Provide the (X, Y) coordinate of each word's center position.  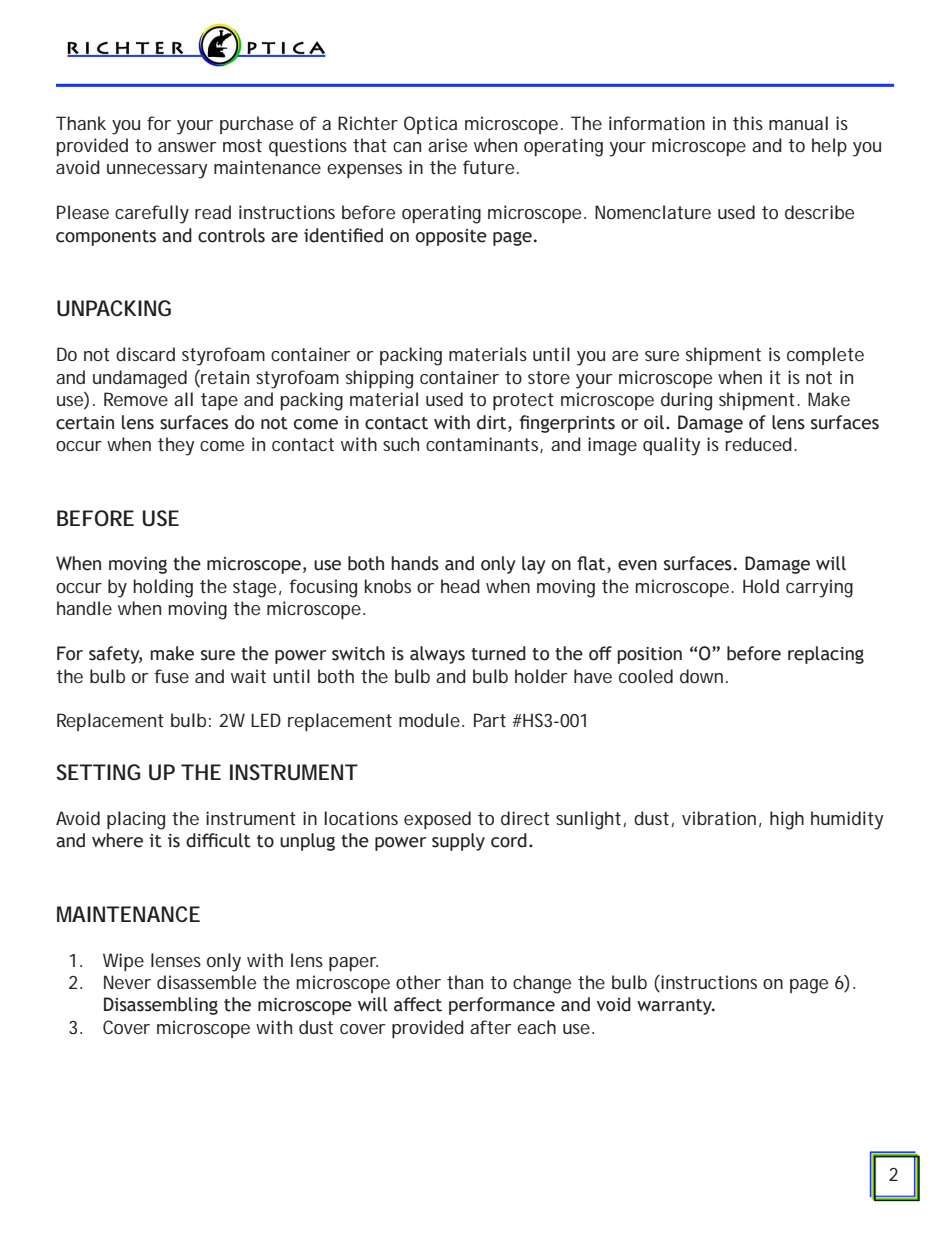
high (787, 820)
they (176, 446)
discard (145, 354)
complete (825, 356)
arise (447, 145)
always (437, 655)
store (549, 377)
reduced (758, 444)
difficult (218, 840)
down (701, 676)
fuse (172, 676)
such (401, 444)
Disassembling (161, 1006)
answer (187, 147)
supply (458, 842)
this (748, 123)
